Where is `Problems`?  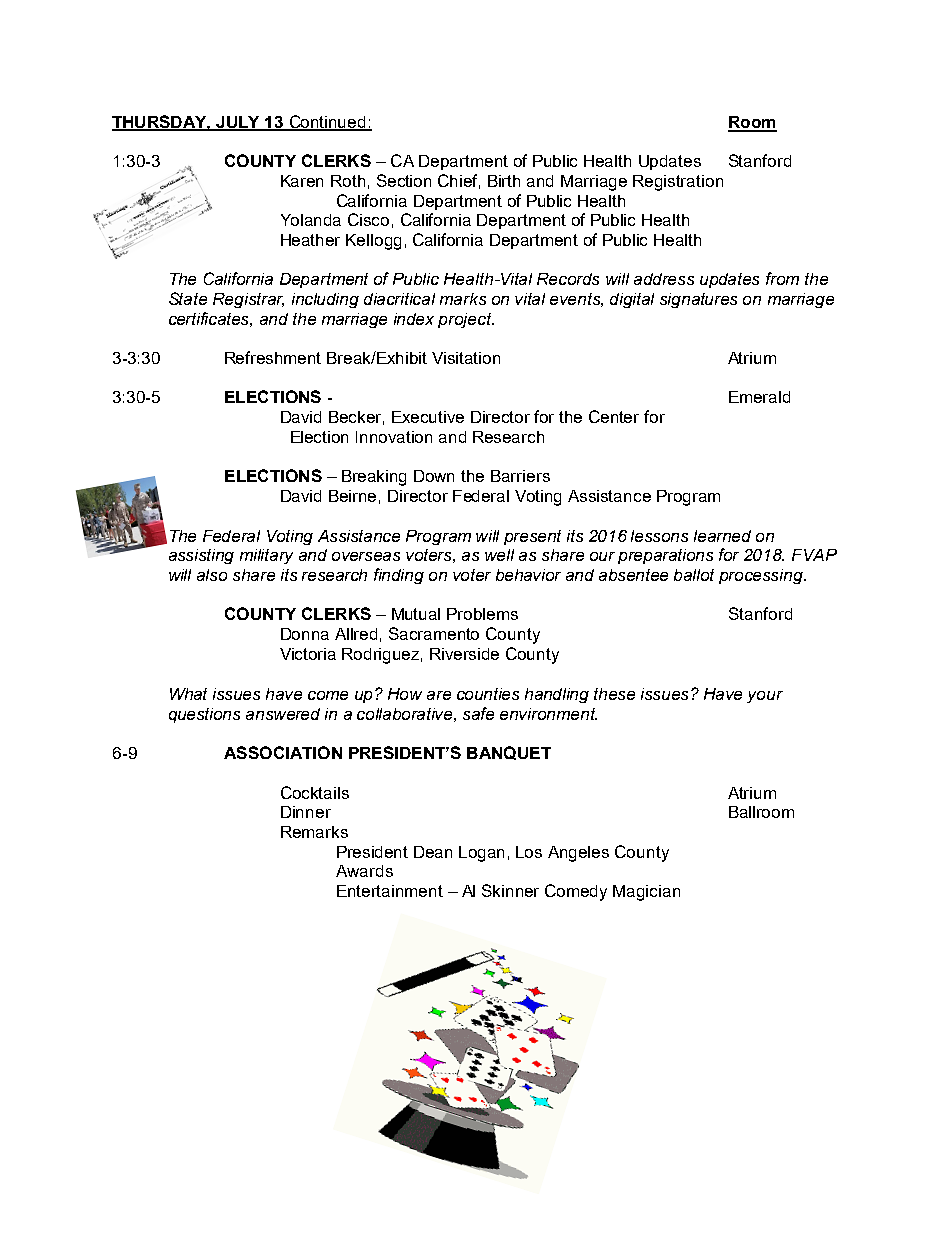 Problems is located at coordinates (482, 614).
